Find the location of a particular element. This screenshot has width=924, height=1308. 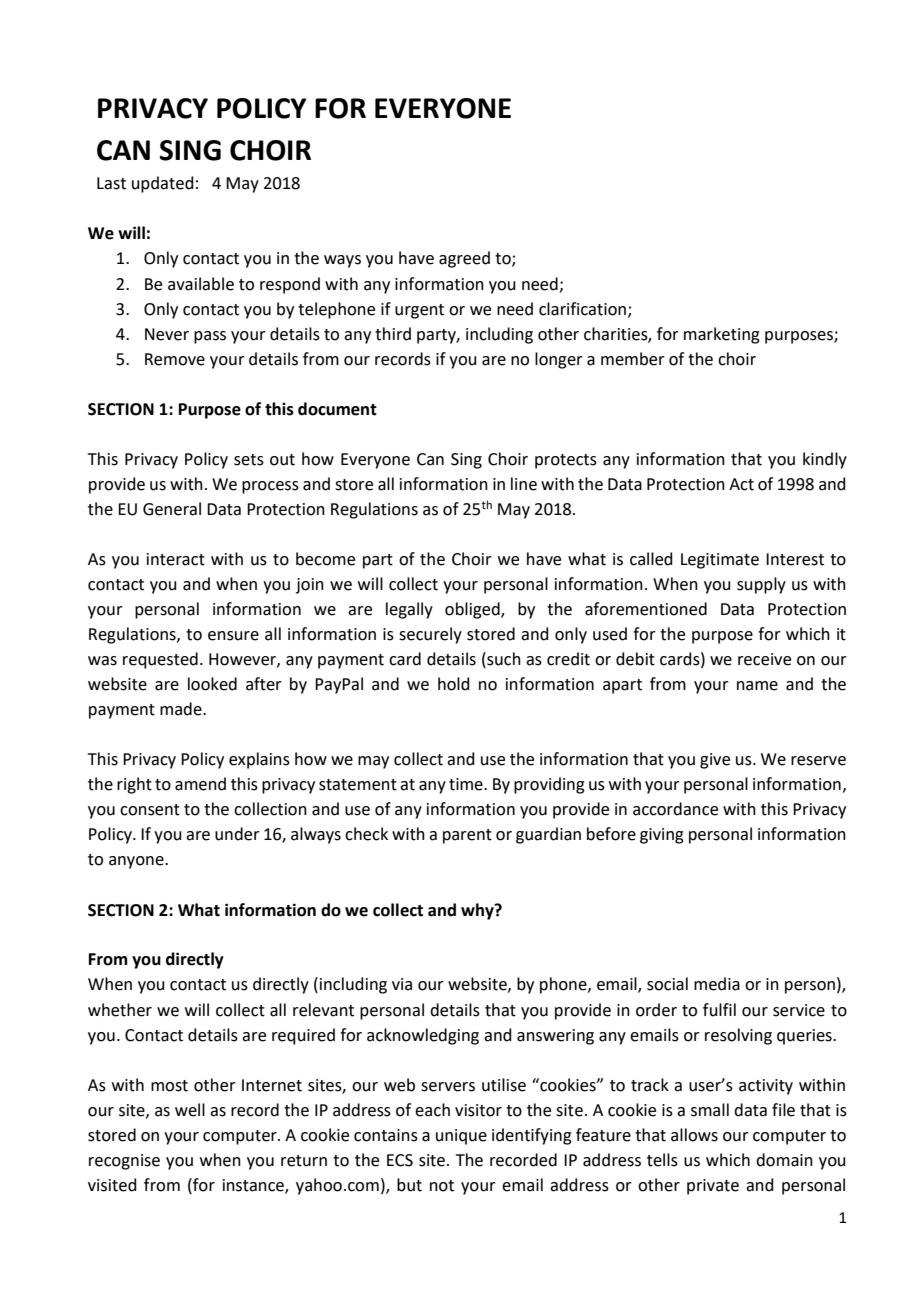

anyone is located at coordinates (137, 862).
